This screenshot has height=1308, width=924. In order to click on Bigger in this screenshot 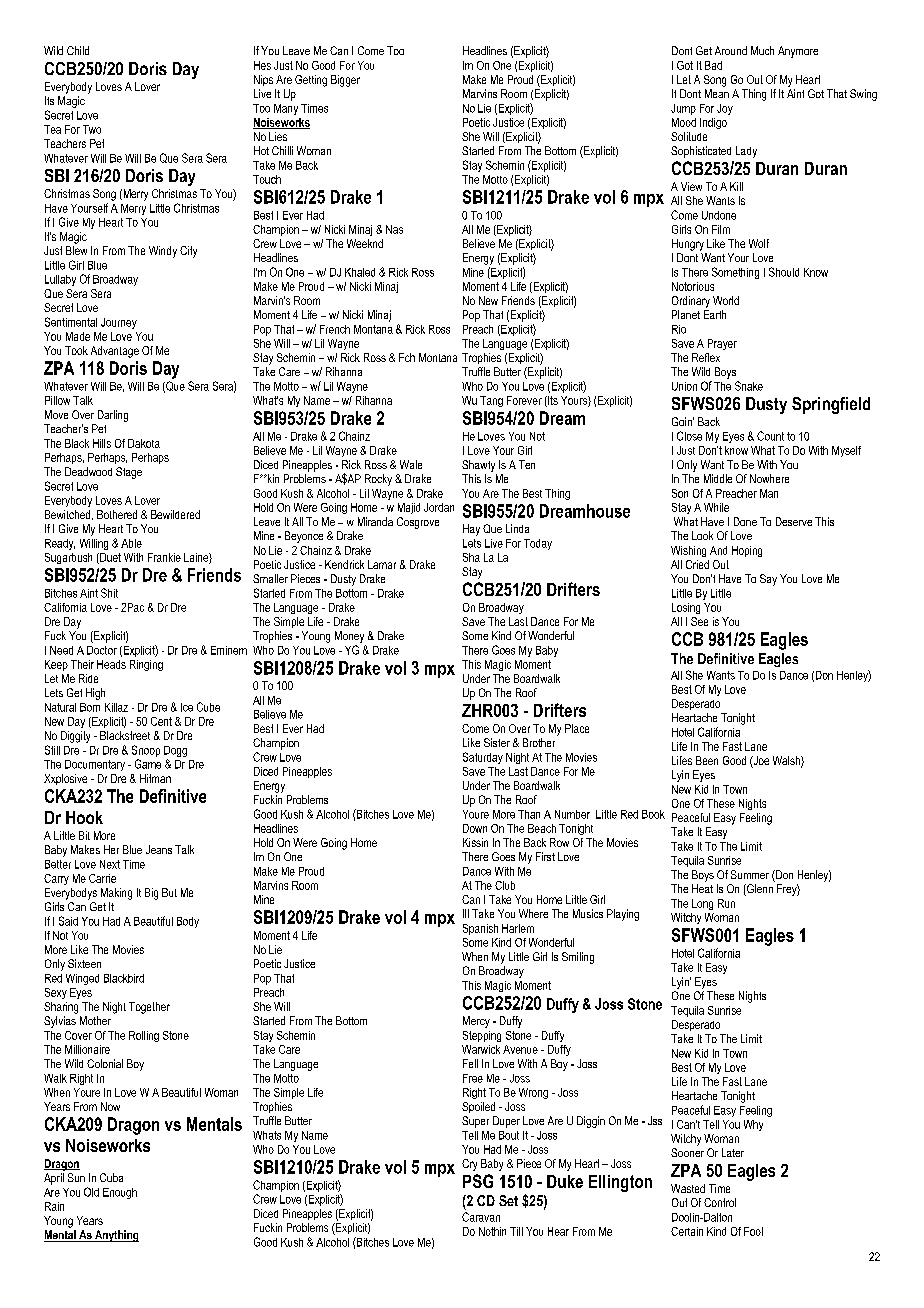, I will do `click(345, 81)`.
